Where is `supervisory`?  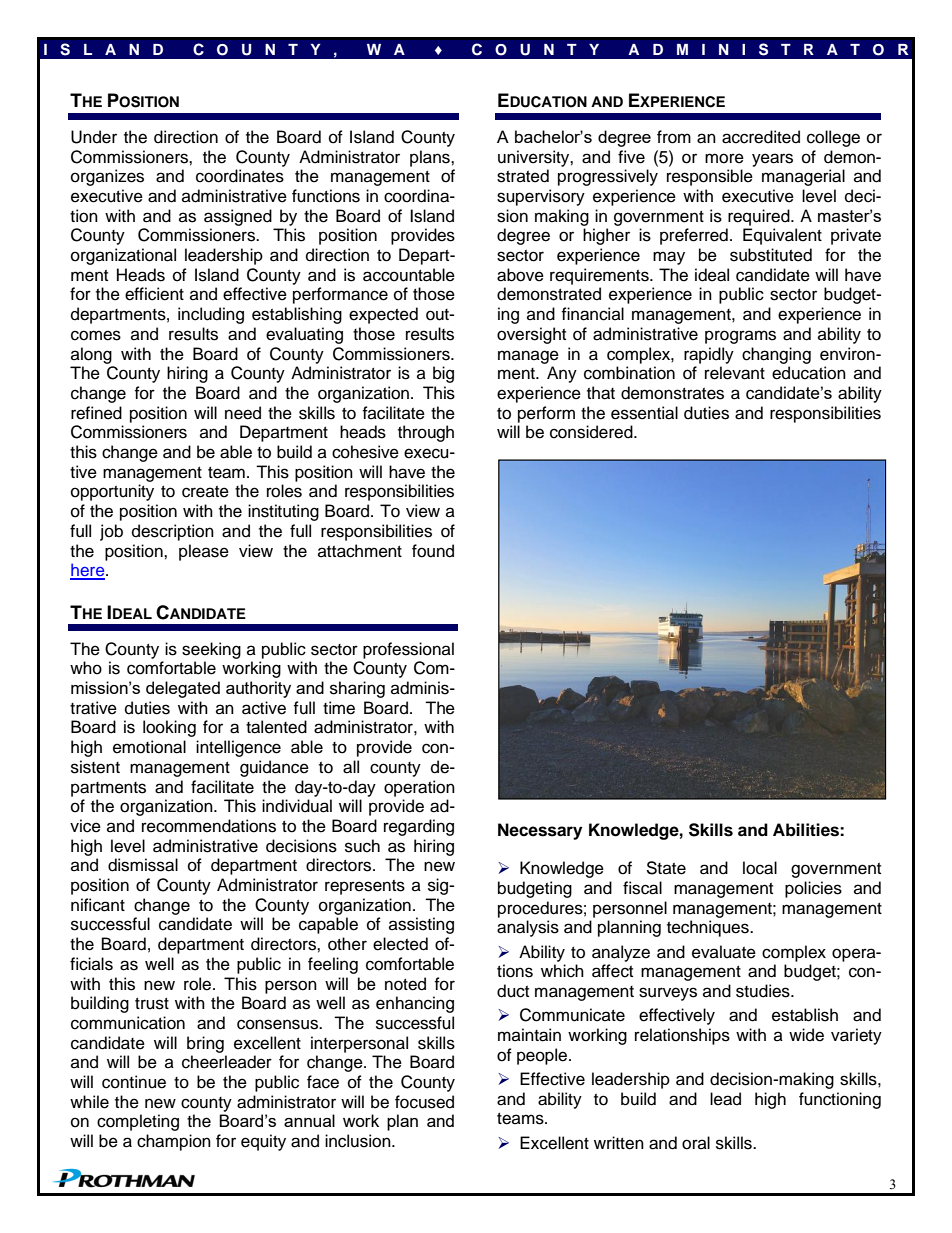
supervisory is located at coordinates (541, 197).
